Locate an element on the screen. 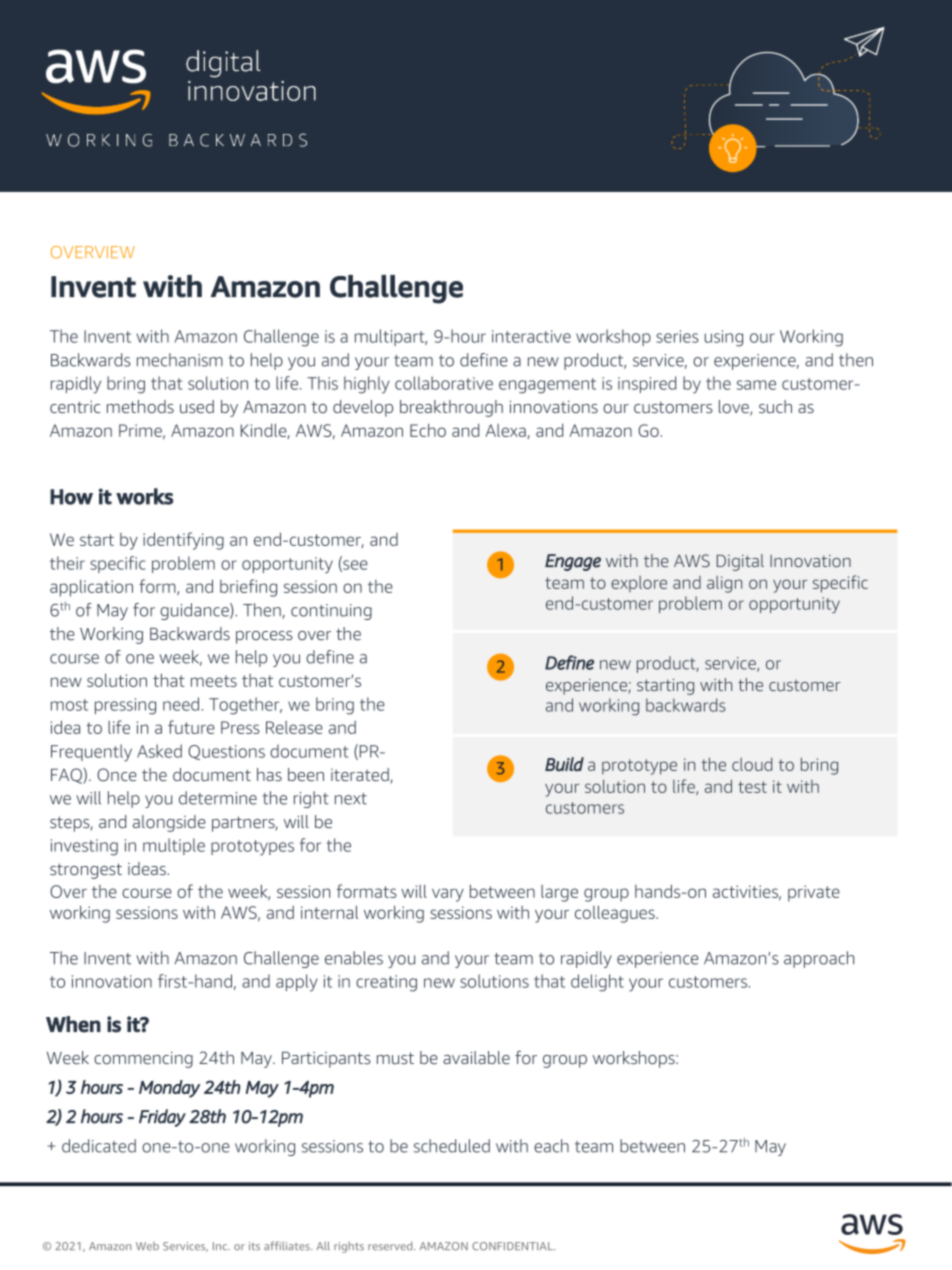 This screenshot has width=952, height=1270. collaborative is located at coordinates (444, 383).
